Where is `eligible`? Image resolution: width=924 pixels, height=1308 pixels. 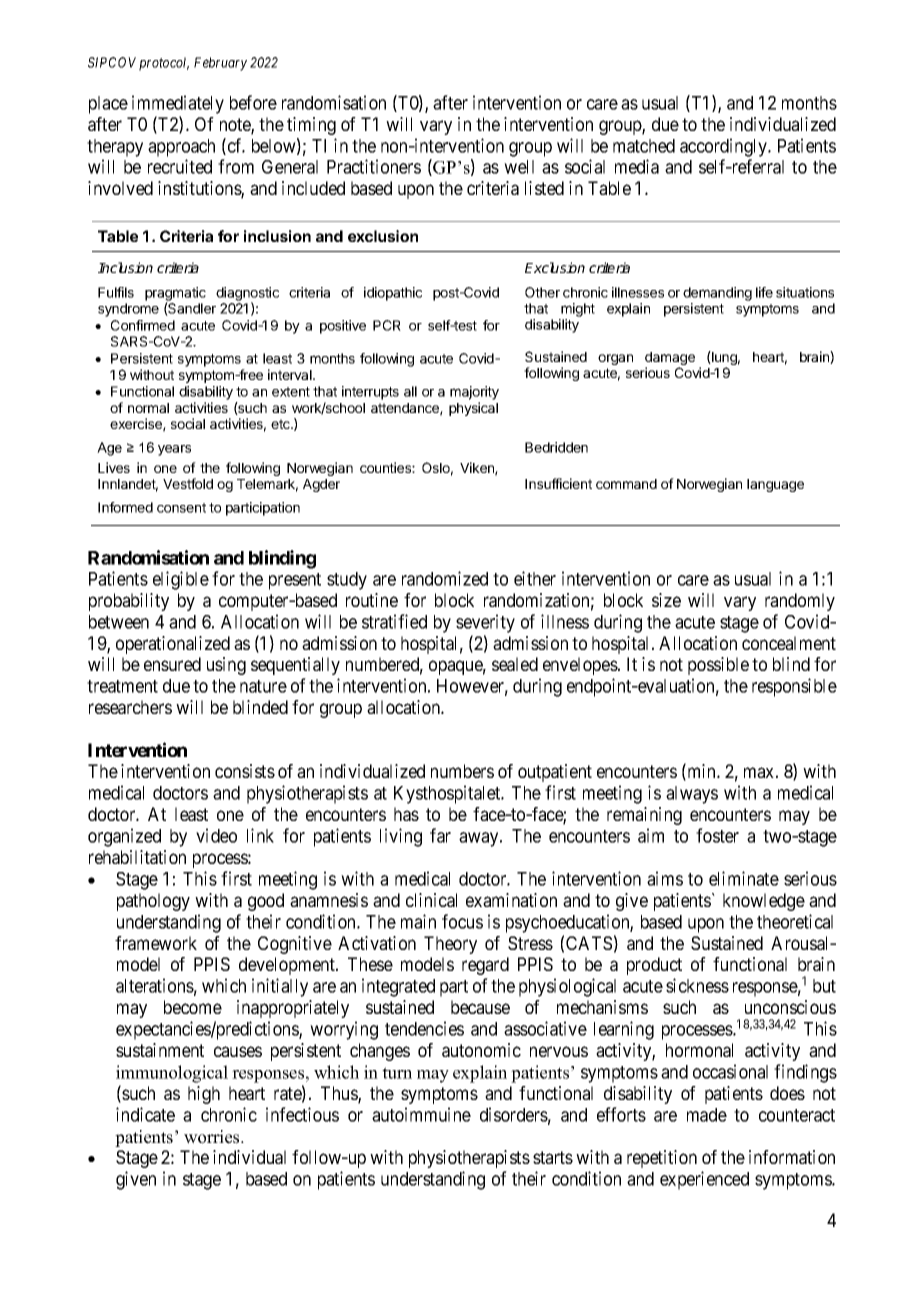 eligible is located at coordinates (181, 580).
